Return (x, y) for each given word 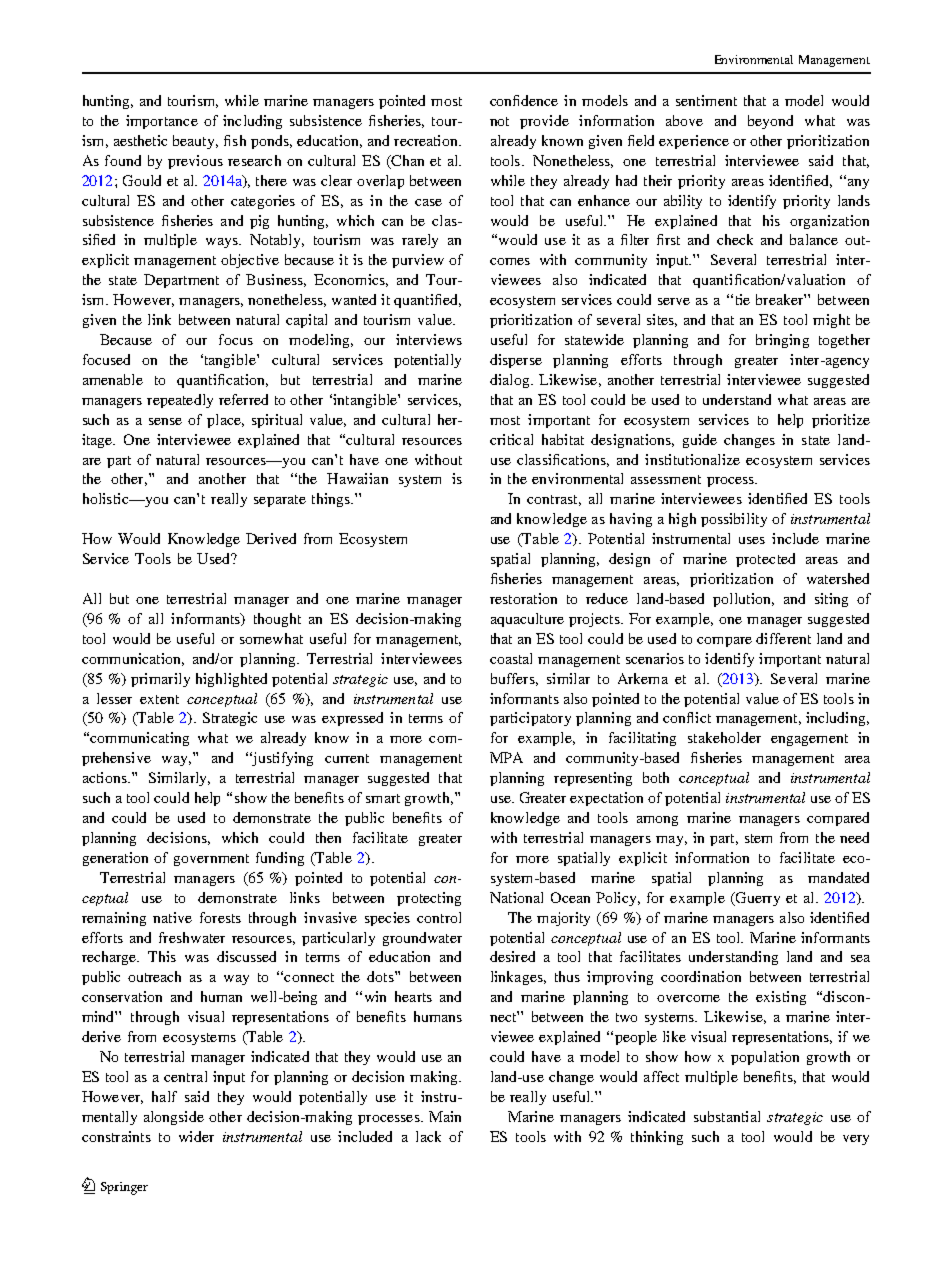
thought (277, 620)
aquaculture (527, 620)
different (783, 638)
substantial (727, 1116)
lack (428, 1136)
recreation (427, 140)
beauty (195, 142)
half (164, 1096)
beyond (770, 122)
